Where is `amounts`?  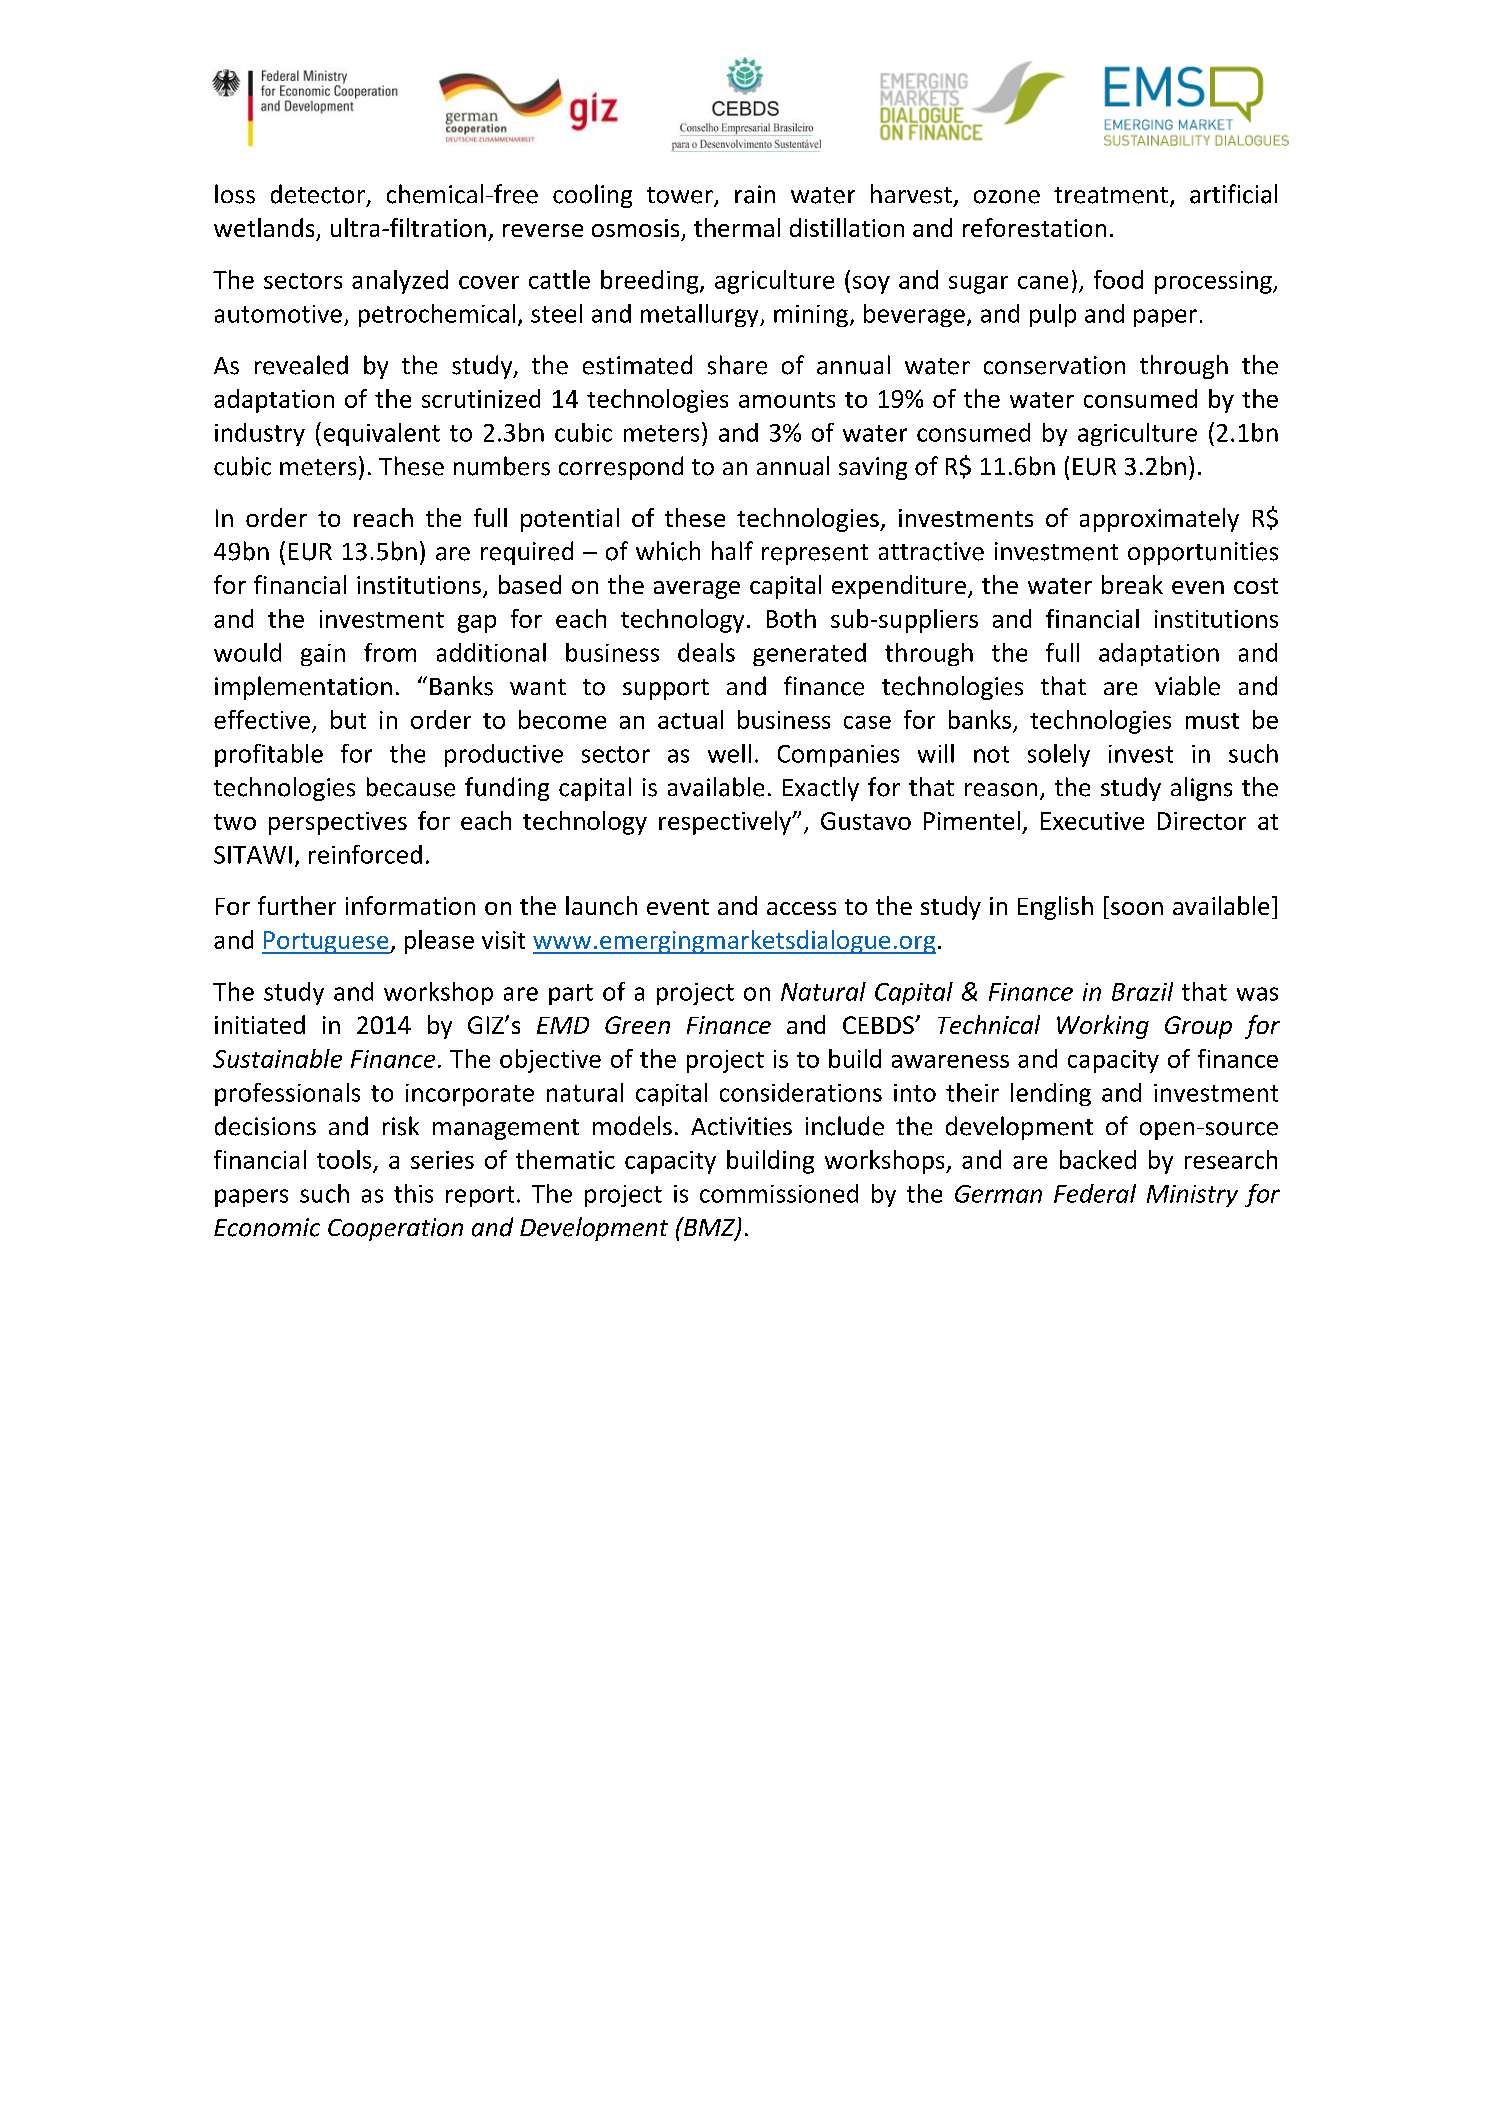
amounts is located at coordinates (787, 400).
